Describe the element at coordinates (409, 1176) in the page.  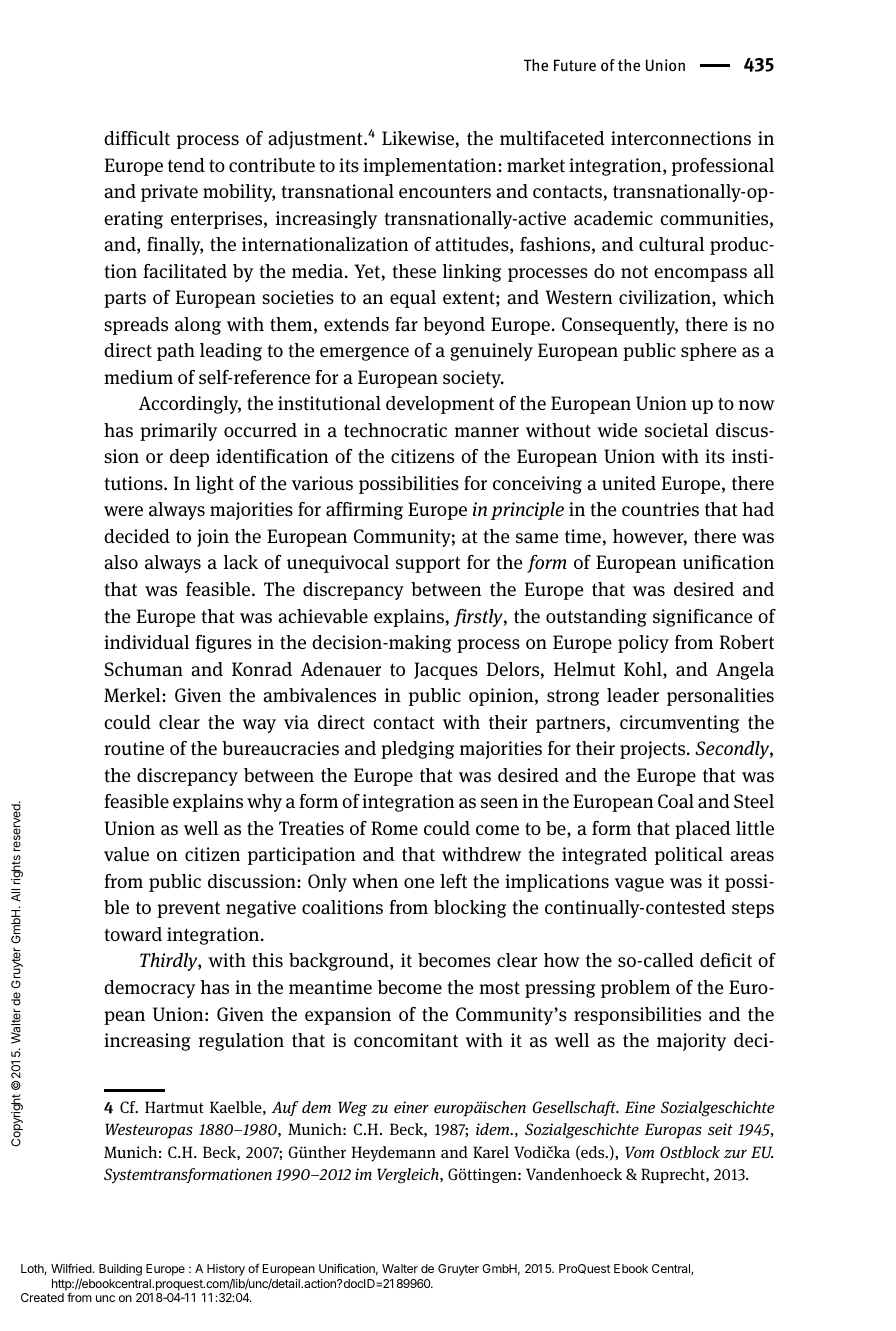
I see `Vergleich` at that location.
